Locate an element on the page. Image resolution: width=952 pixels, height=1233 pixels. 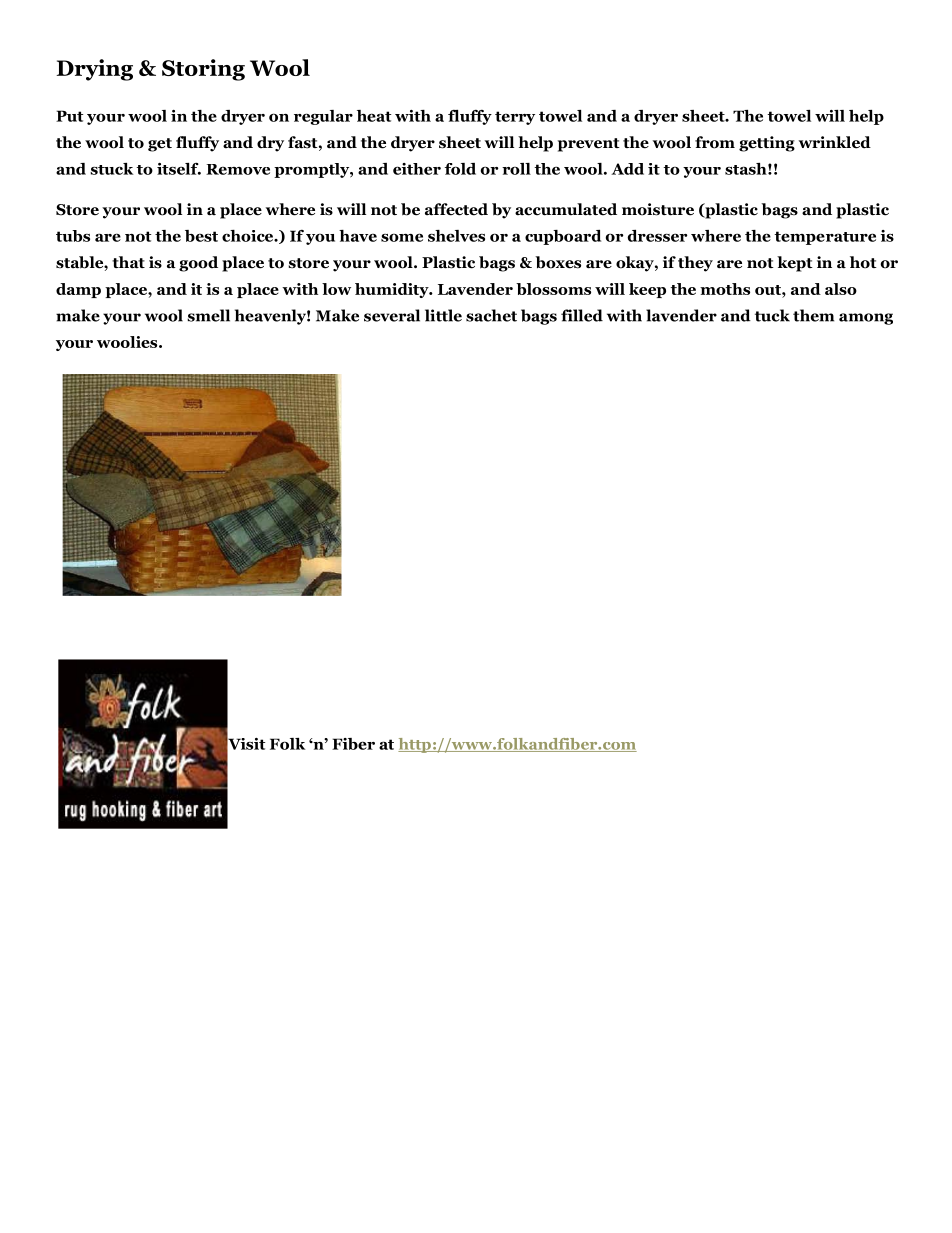
sachet is located at coordinates (491, 315).
